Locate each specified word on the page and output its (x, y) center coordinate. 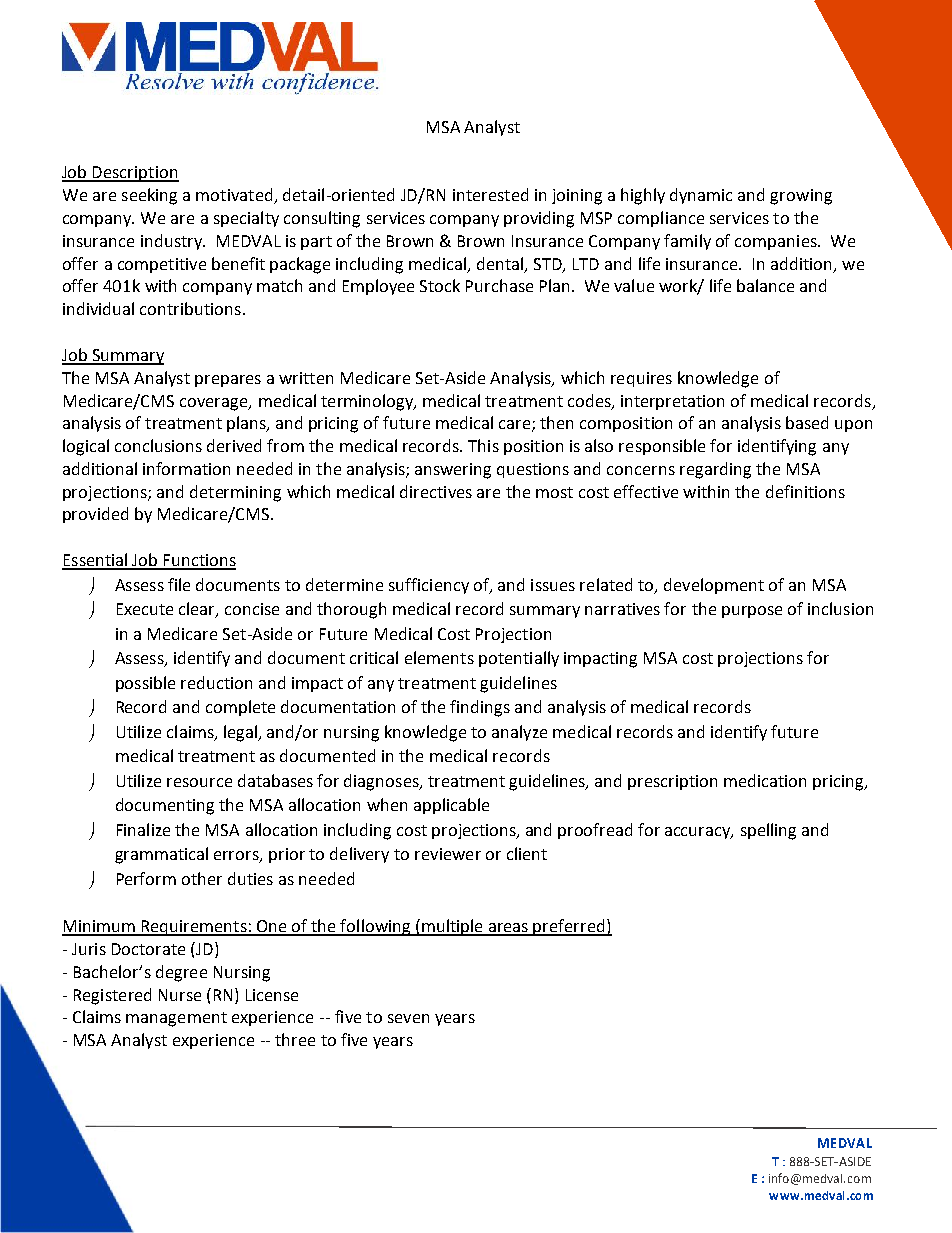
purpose (752, 612)
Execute (145, 609)
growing (801, 197)
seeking (149, 196)
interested (490, 194)
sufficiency (429, 586)
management (176, 1019)
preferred (569, 927)
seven (408, 1018)
